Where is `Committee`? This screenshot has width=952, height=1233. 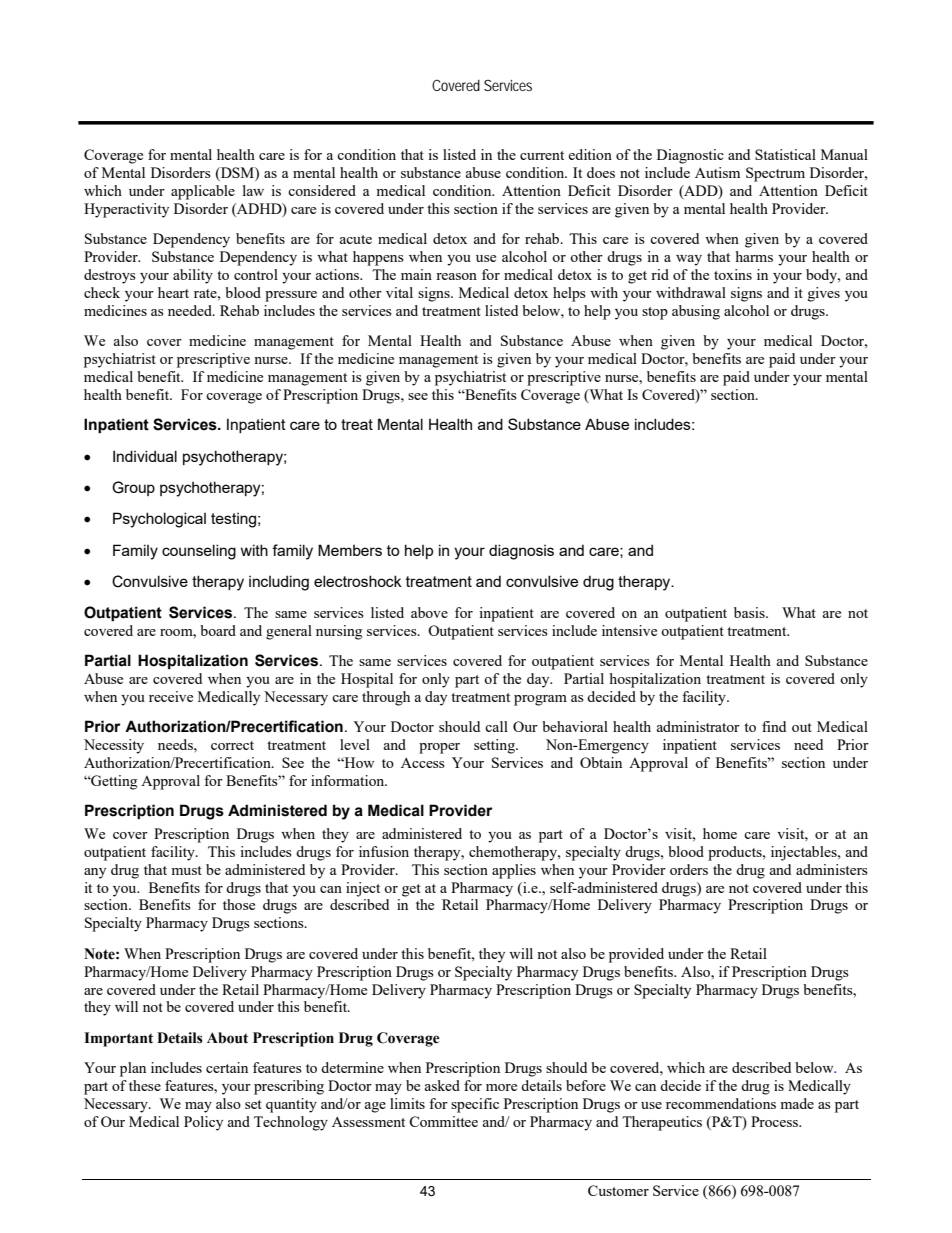
Committee is located at coordinates (443, 1121).
